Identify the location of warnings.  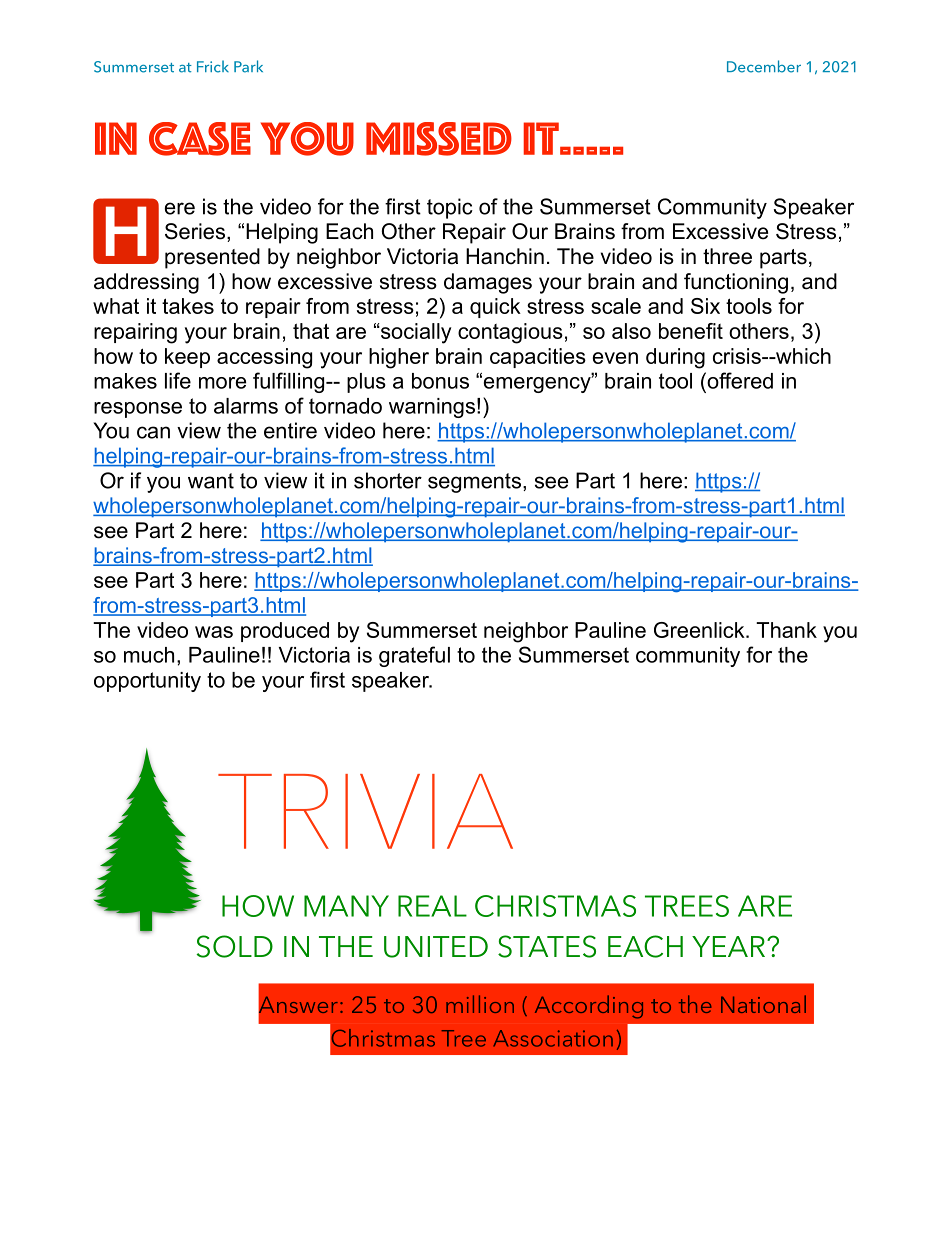
(432, 408).
